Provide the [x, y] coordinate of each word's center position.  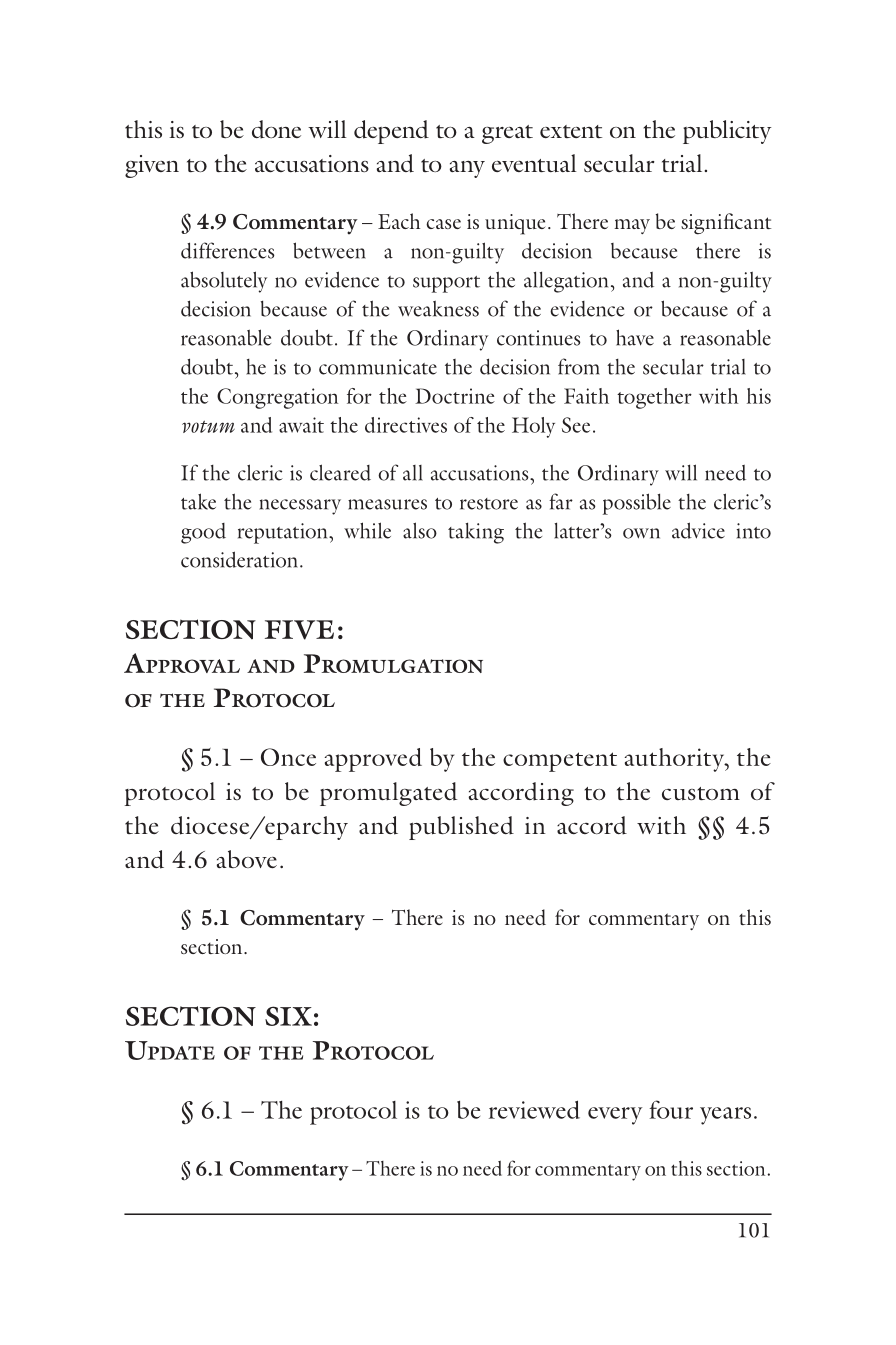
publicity [727, 132]
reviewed [534, 1109]
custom [701, 794]
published [461, 828]
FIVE [299, 630]
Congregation [277, 398]
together [654, 398]
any [467, 169]
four [671, 1109]
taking [476, 533]
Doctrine [455, 396]
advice [698, 530]
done [276, 129]
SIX [288, 1016]
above [247, 859]
